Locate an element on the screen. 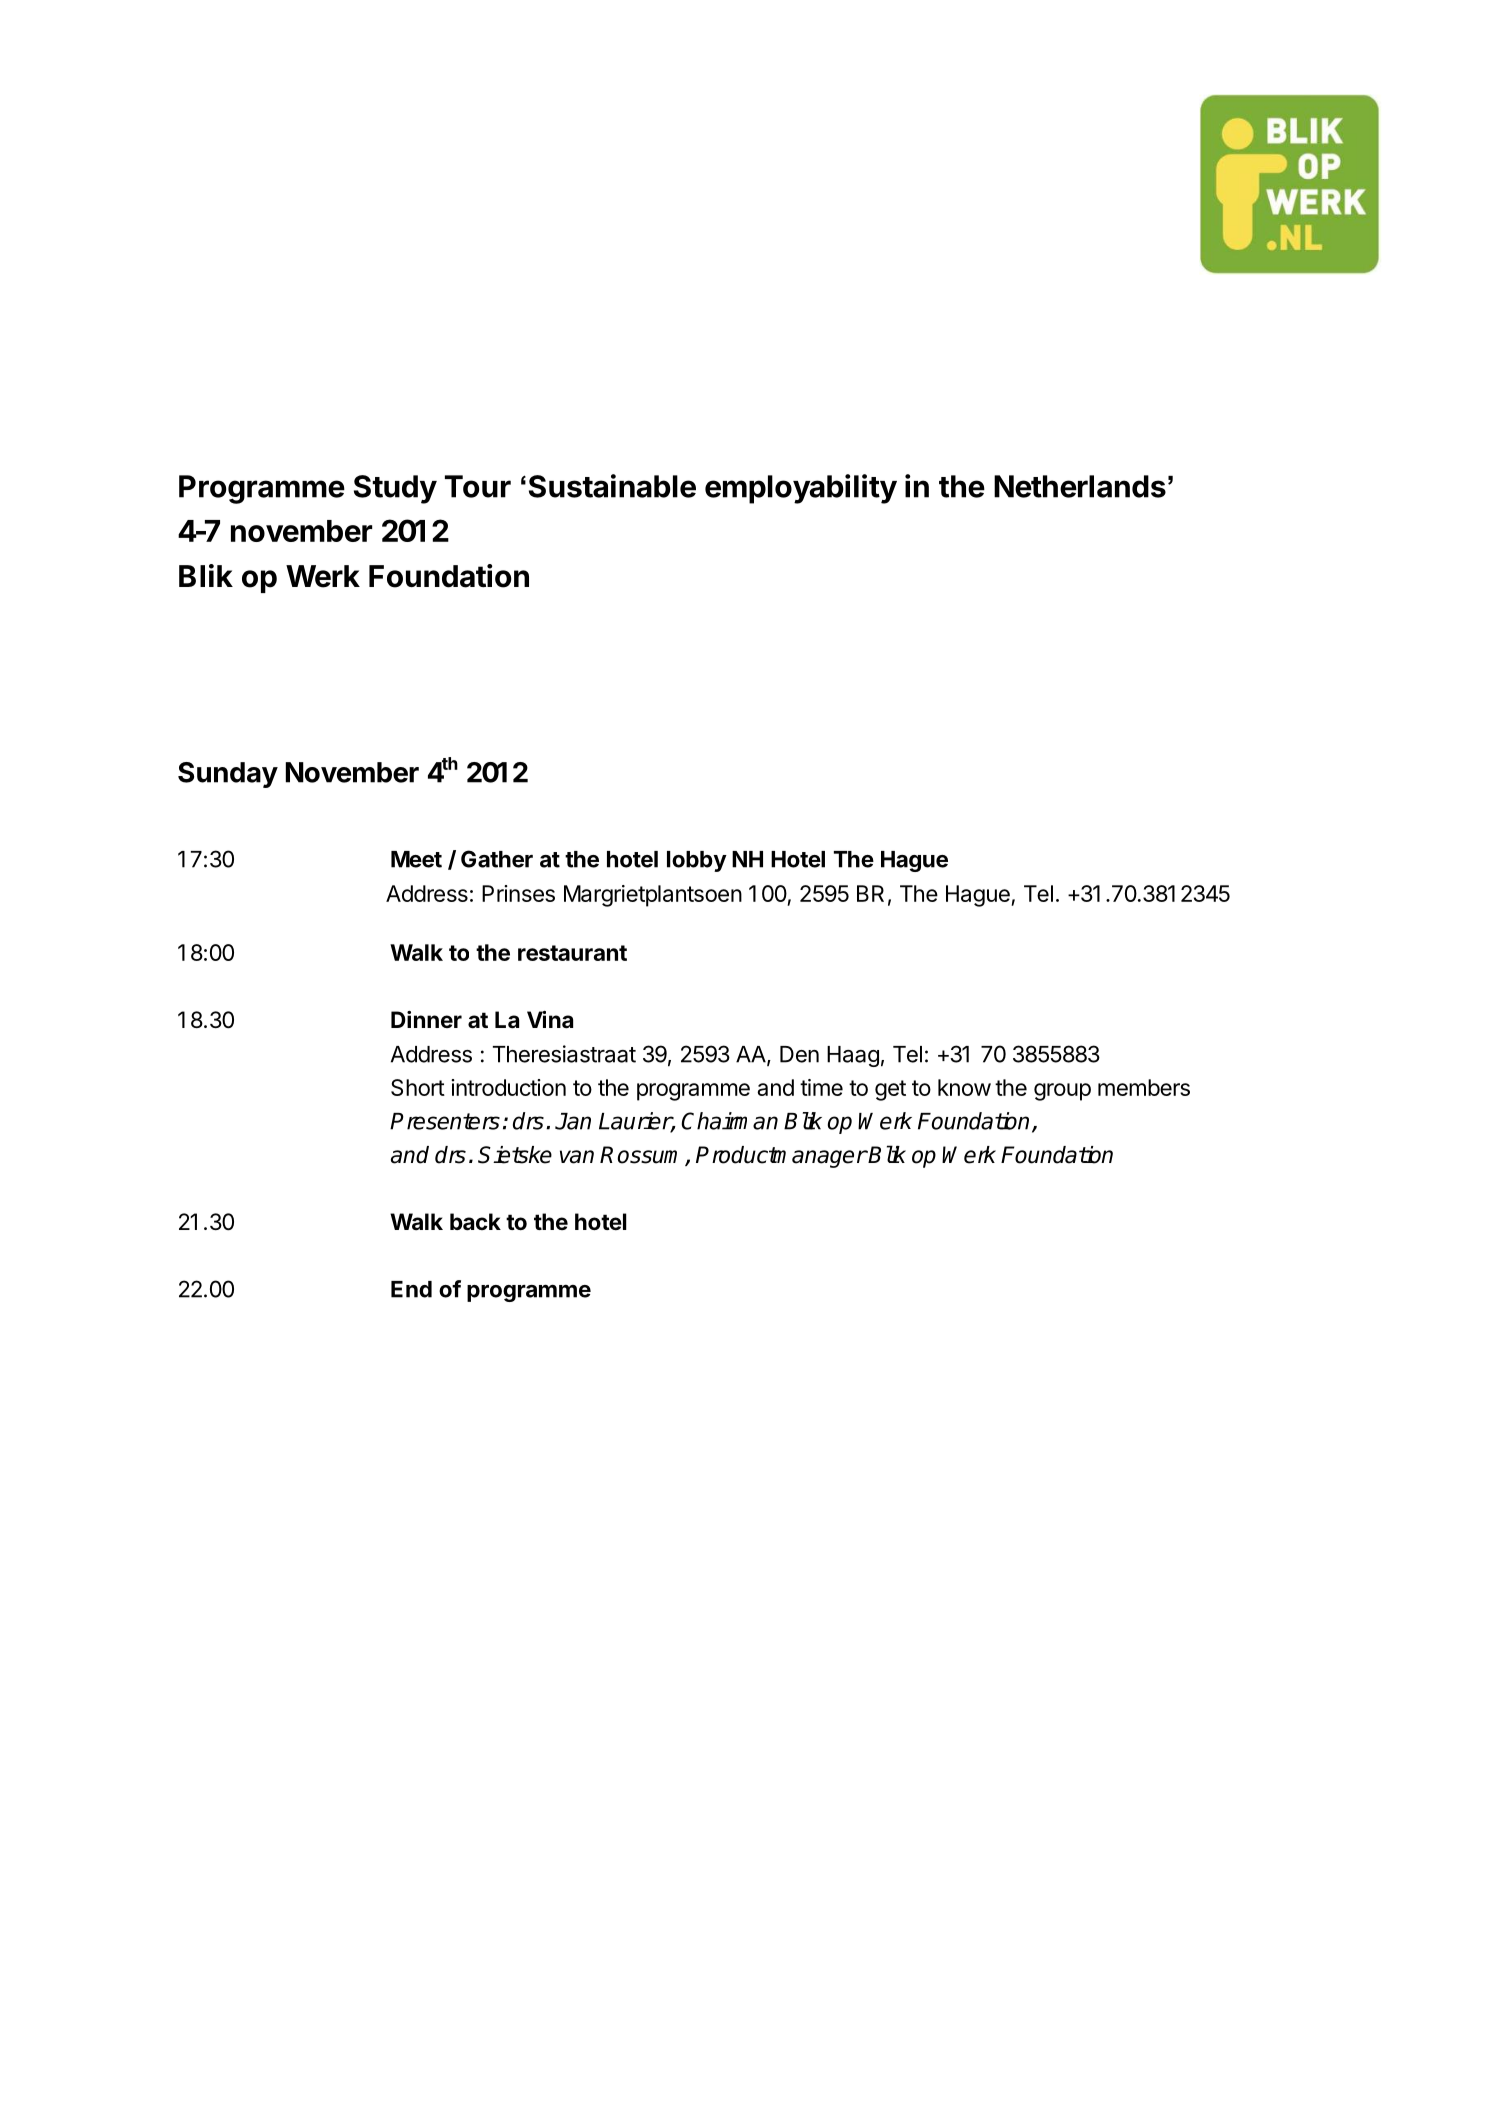 The height and width of the screenshot is (2106, 1489). Sustainable is located at coordinates (612, 486).
